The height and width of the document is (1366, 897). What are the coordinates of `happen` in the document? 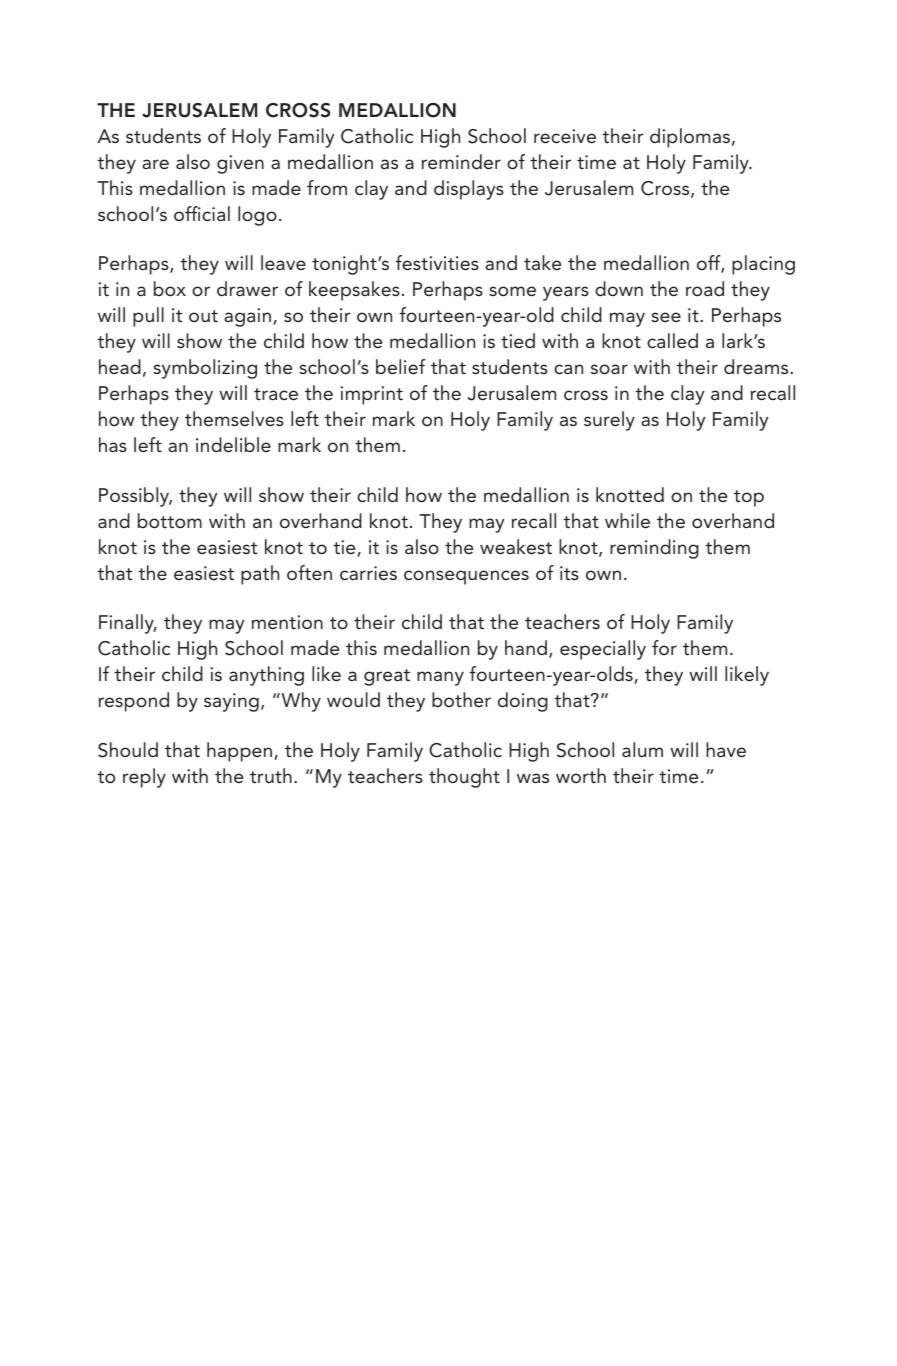 It's located at (241, 752).
